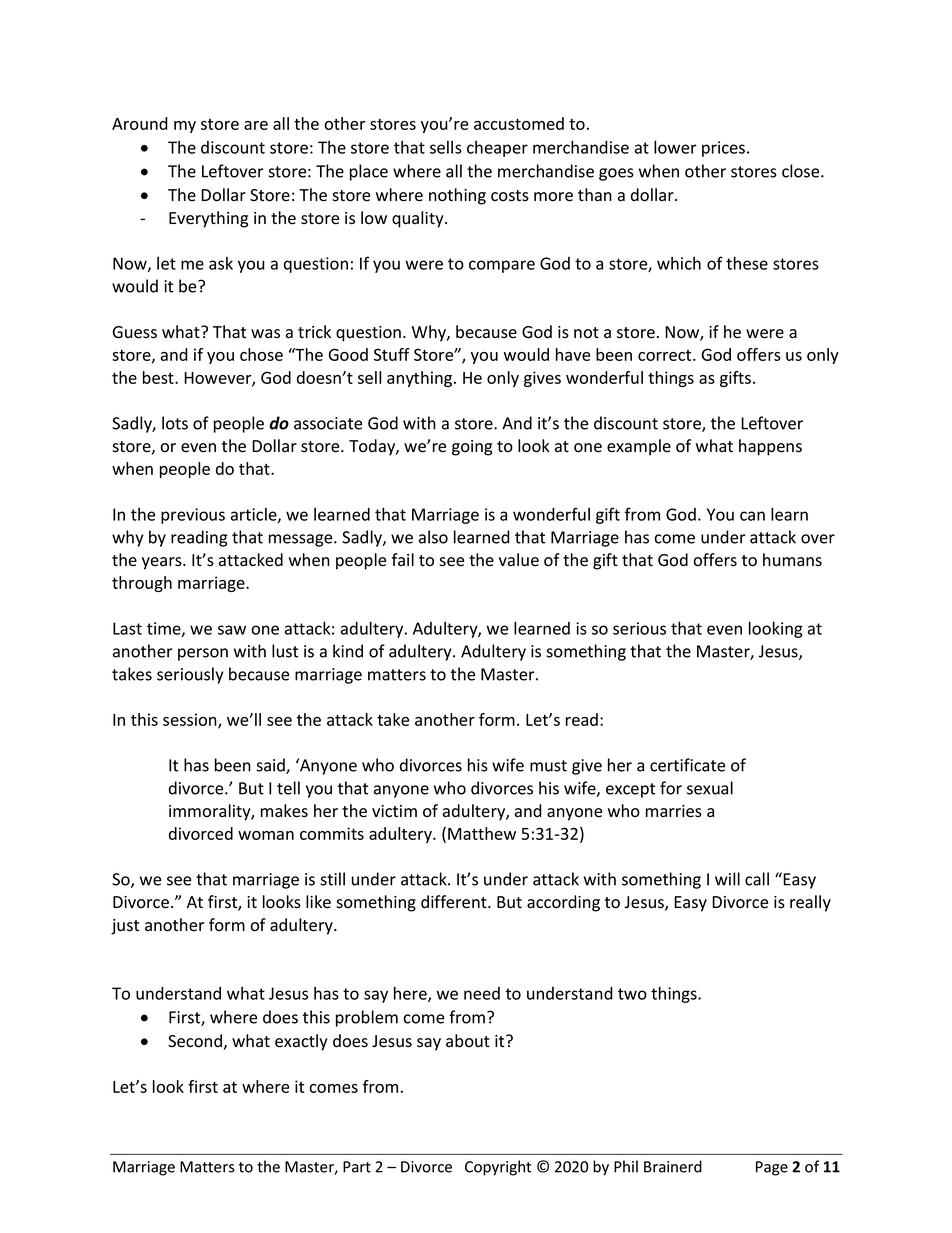 The width and height of the screenshot is (952, 1233). Describe the element at coordinates (140, 123) in the screenshot. I see `Around` at that location.
